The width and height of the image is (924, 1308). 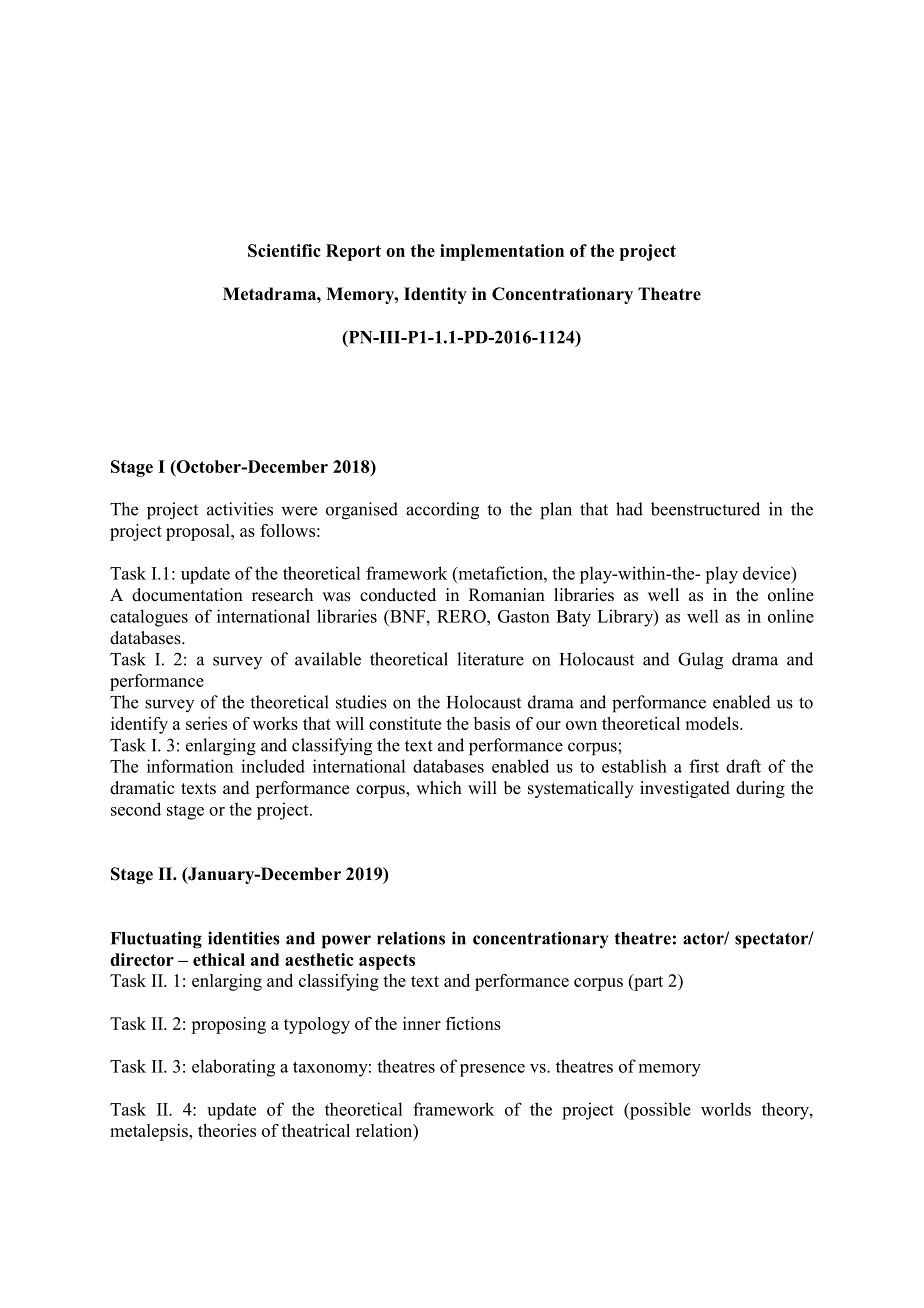 What do you see at coordinates (284, 250) in the image?
I see `Scientific` at bounding box center [284, 250].
